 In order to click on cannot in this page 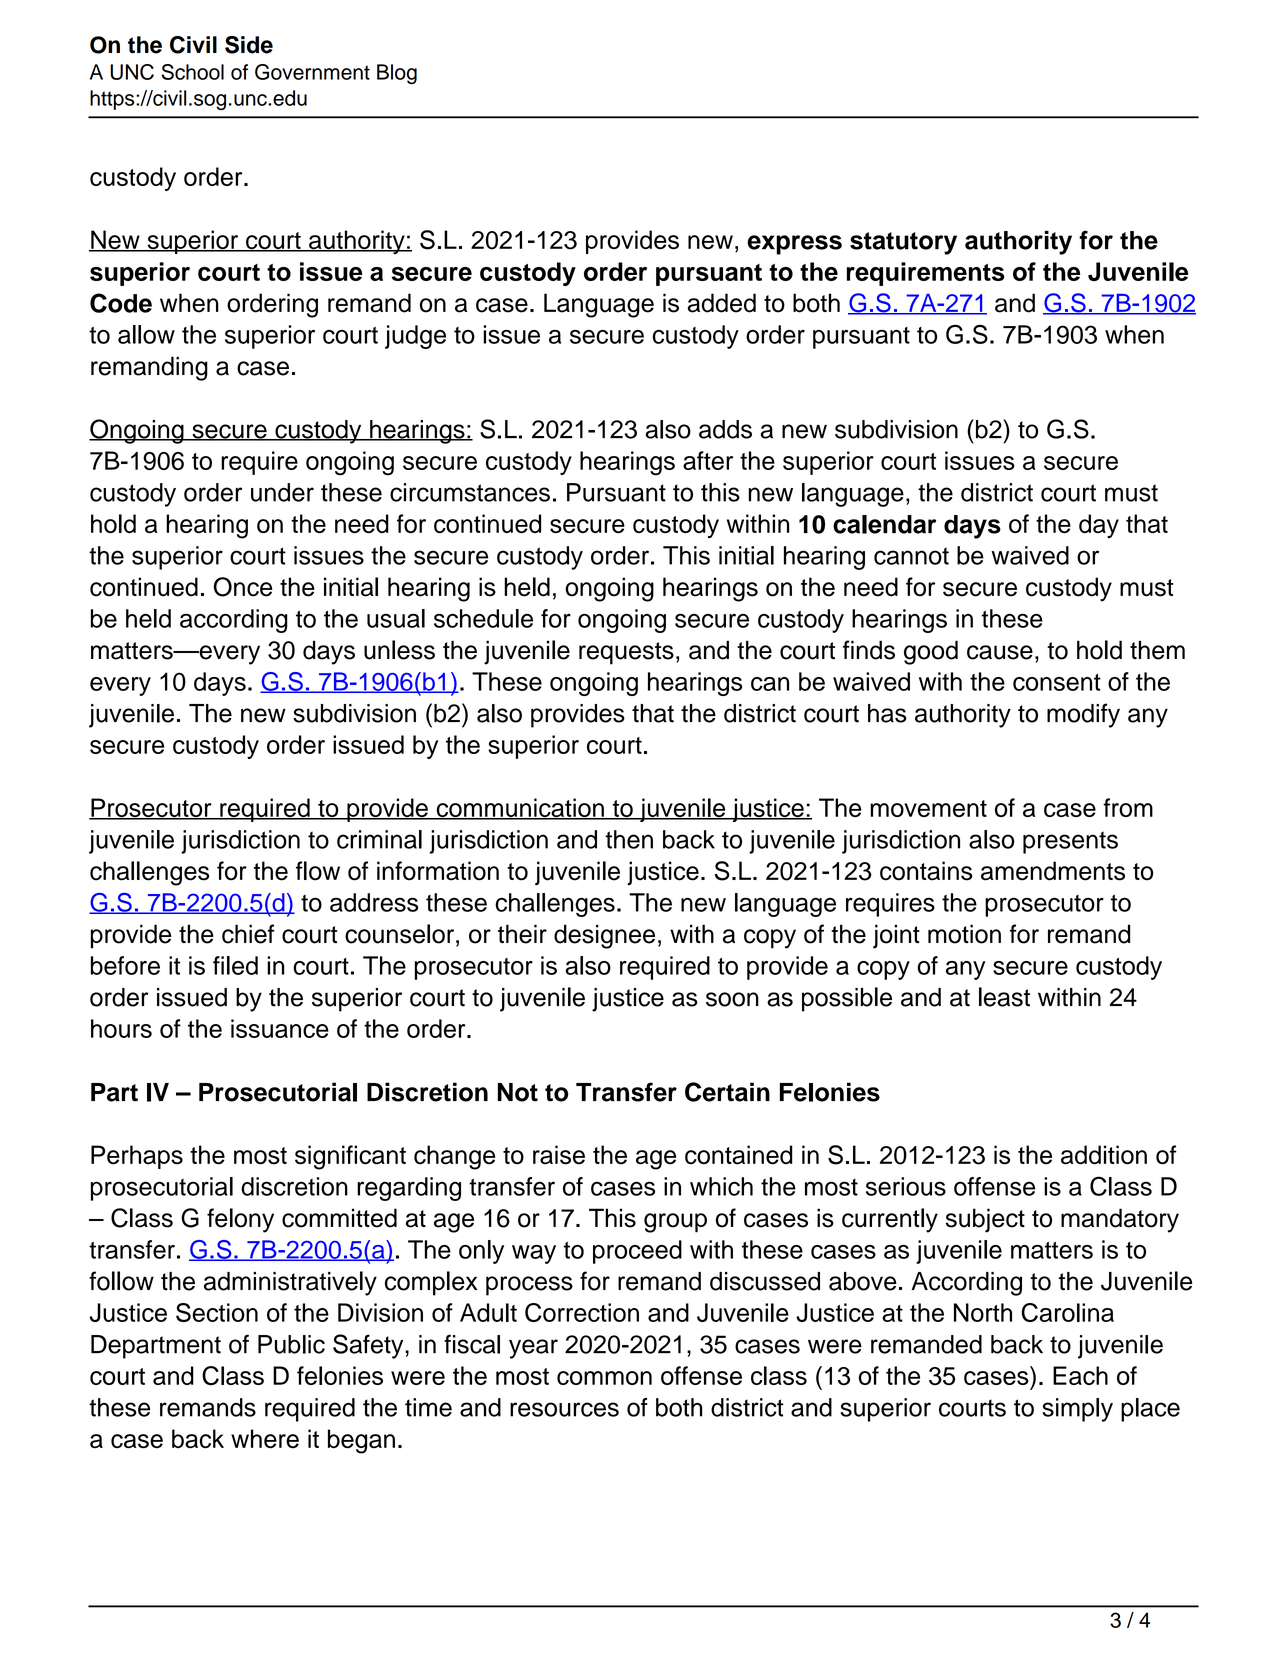, I will do `click(911, 556)`.
